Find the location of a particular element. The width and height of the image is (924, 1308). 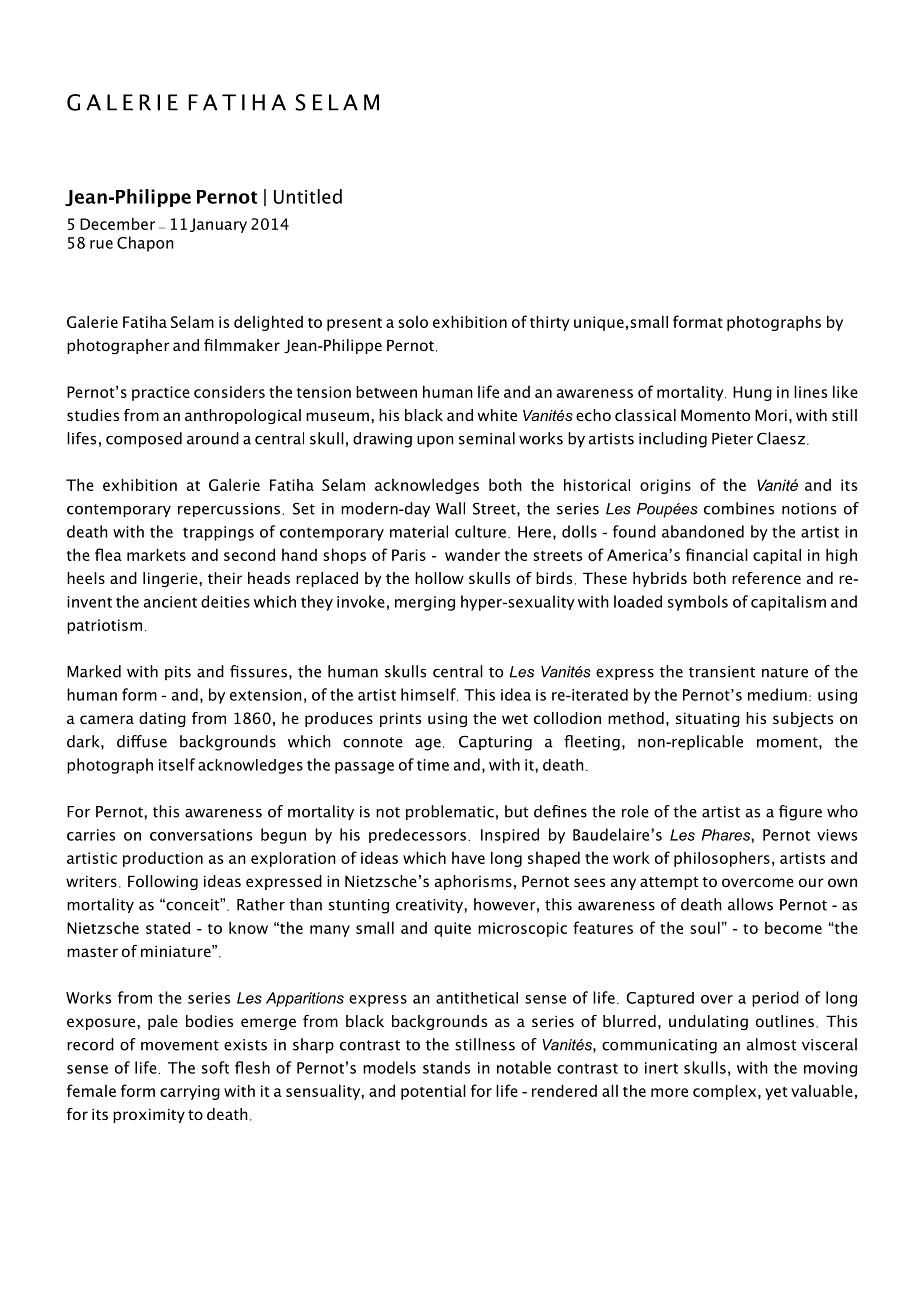

Untitled is located at coordinates (308, 196).
